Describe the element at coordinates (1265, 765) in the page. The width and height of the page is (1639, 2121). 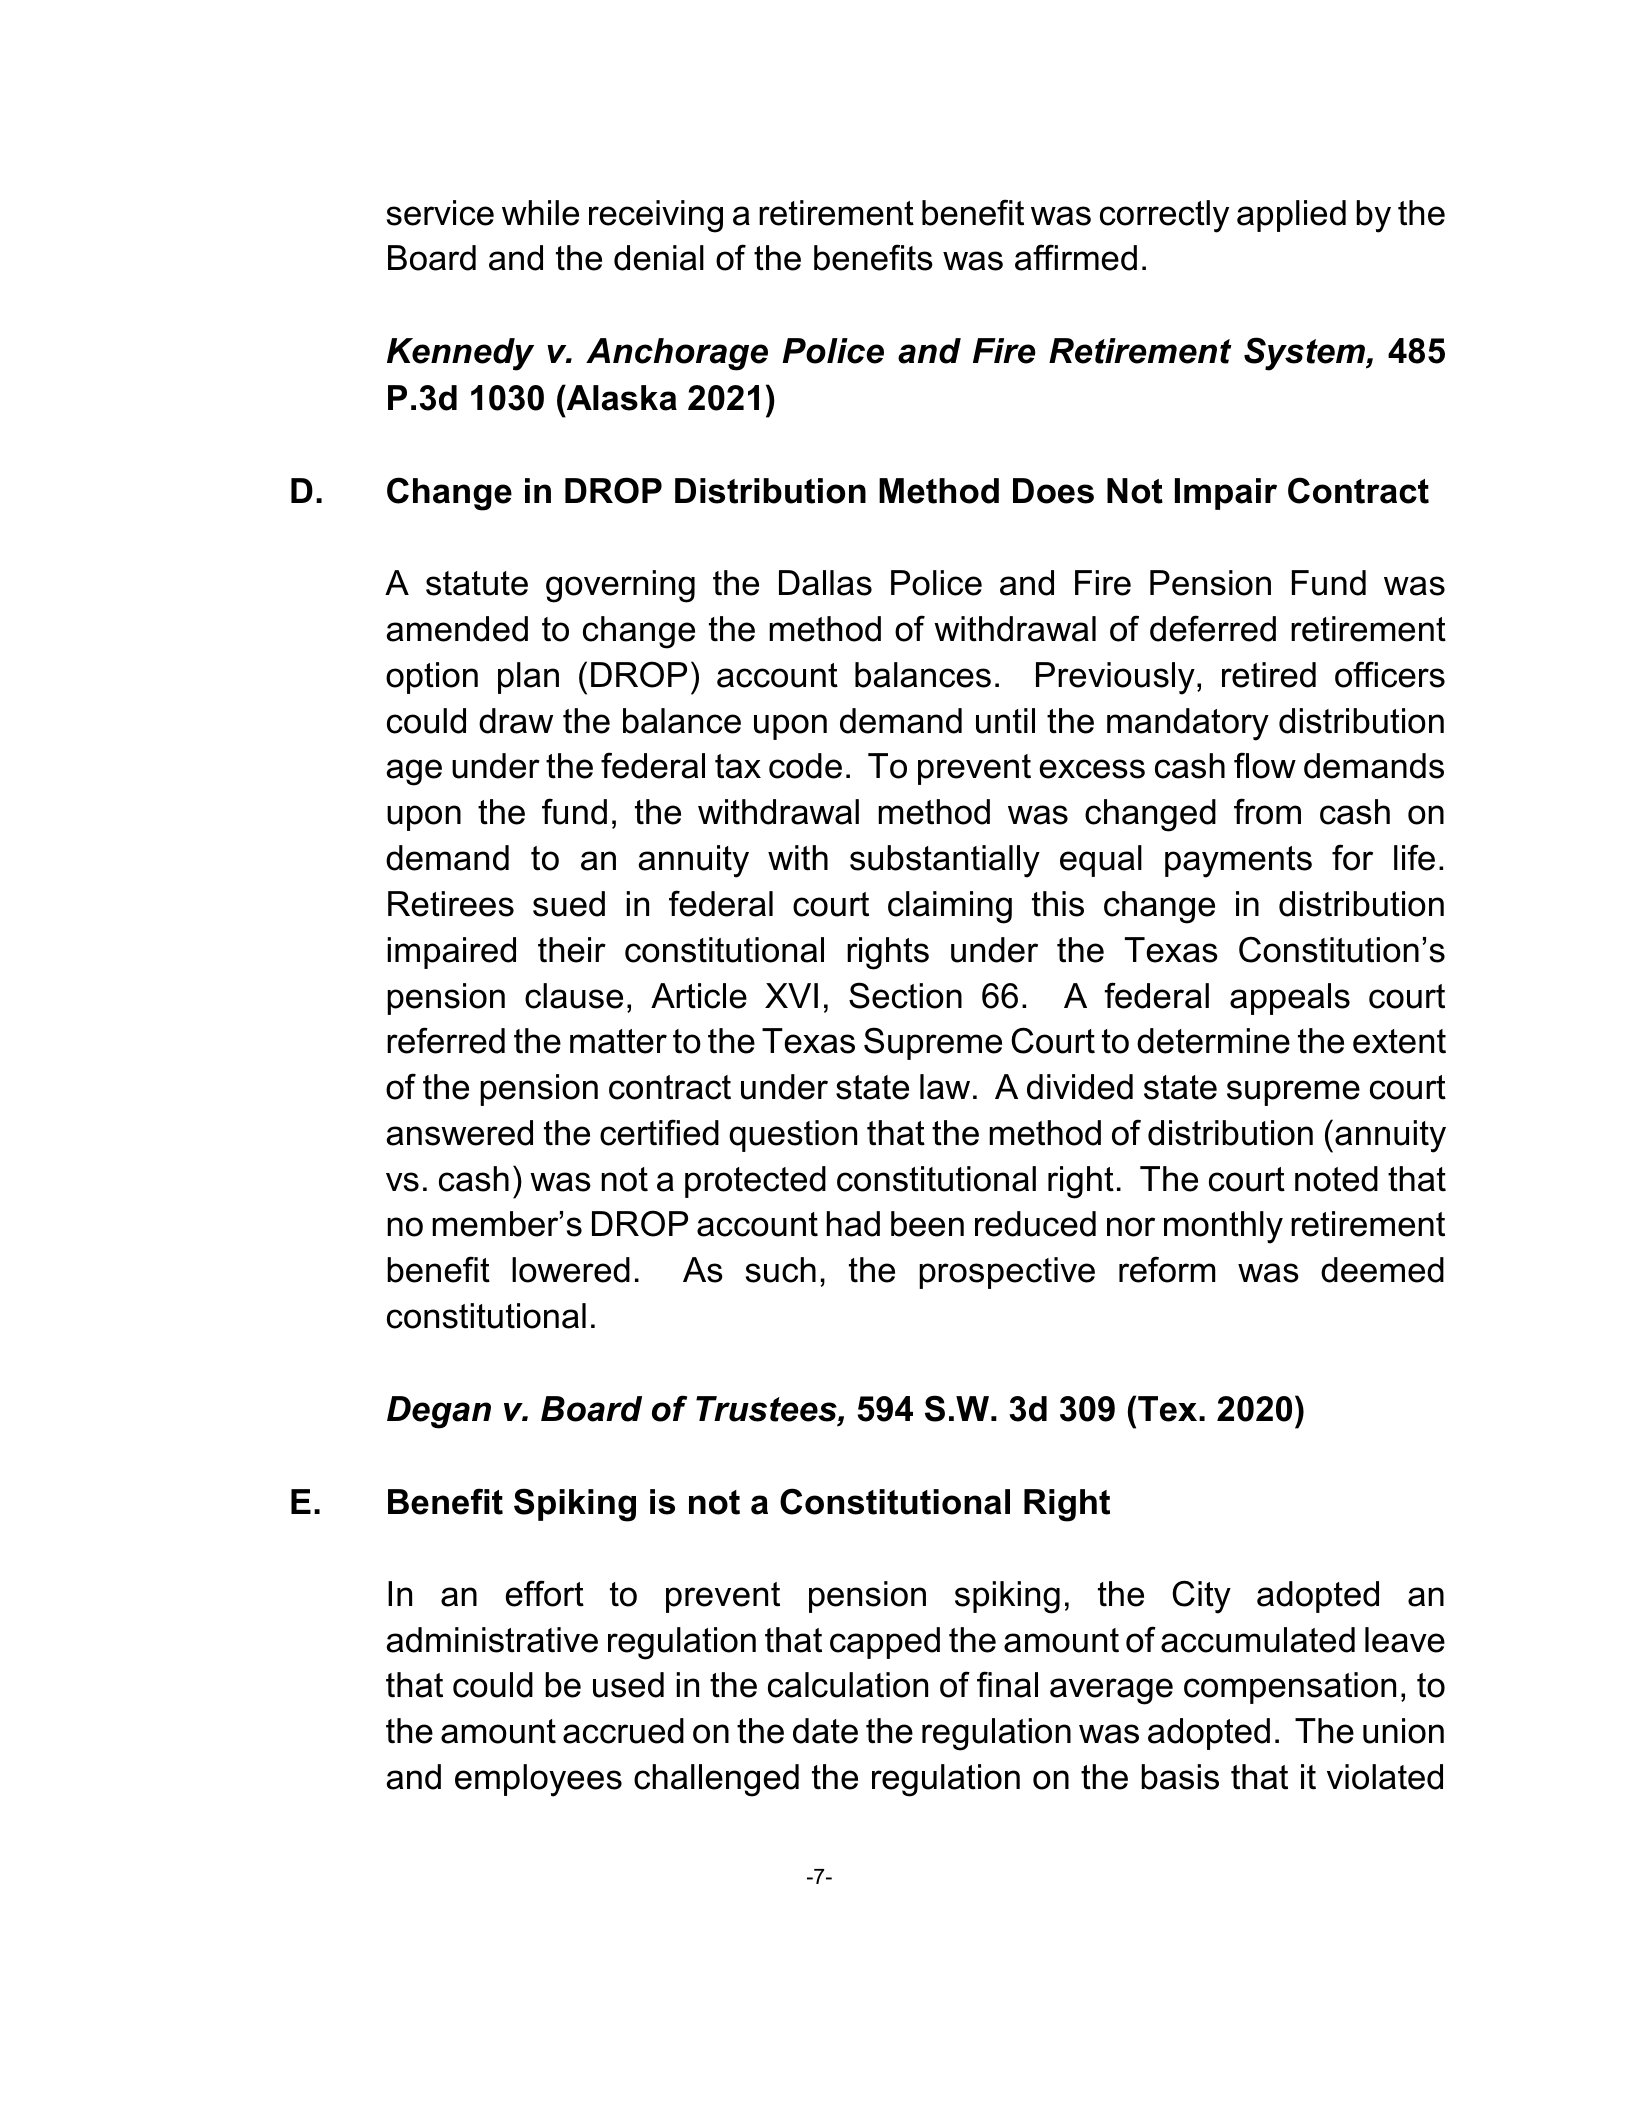
I see `flow` at that location.
